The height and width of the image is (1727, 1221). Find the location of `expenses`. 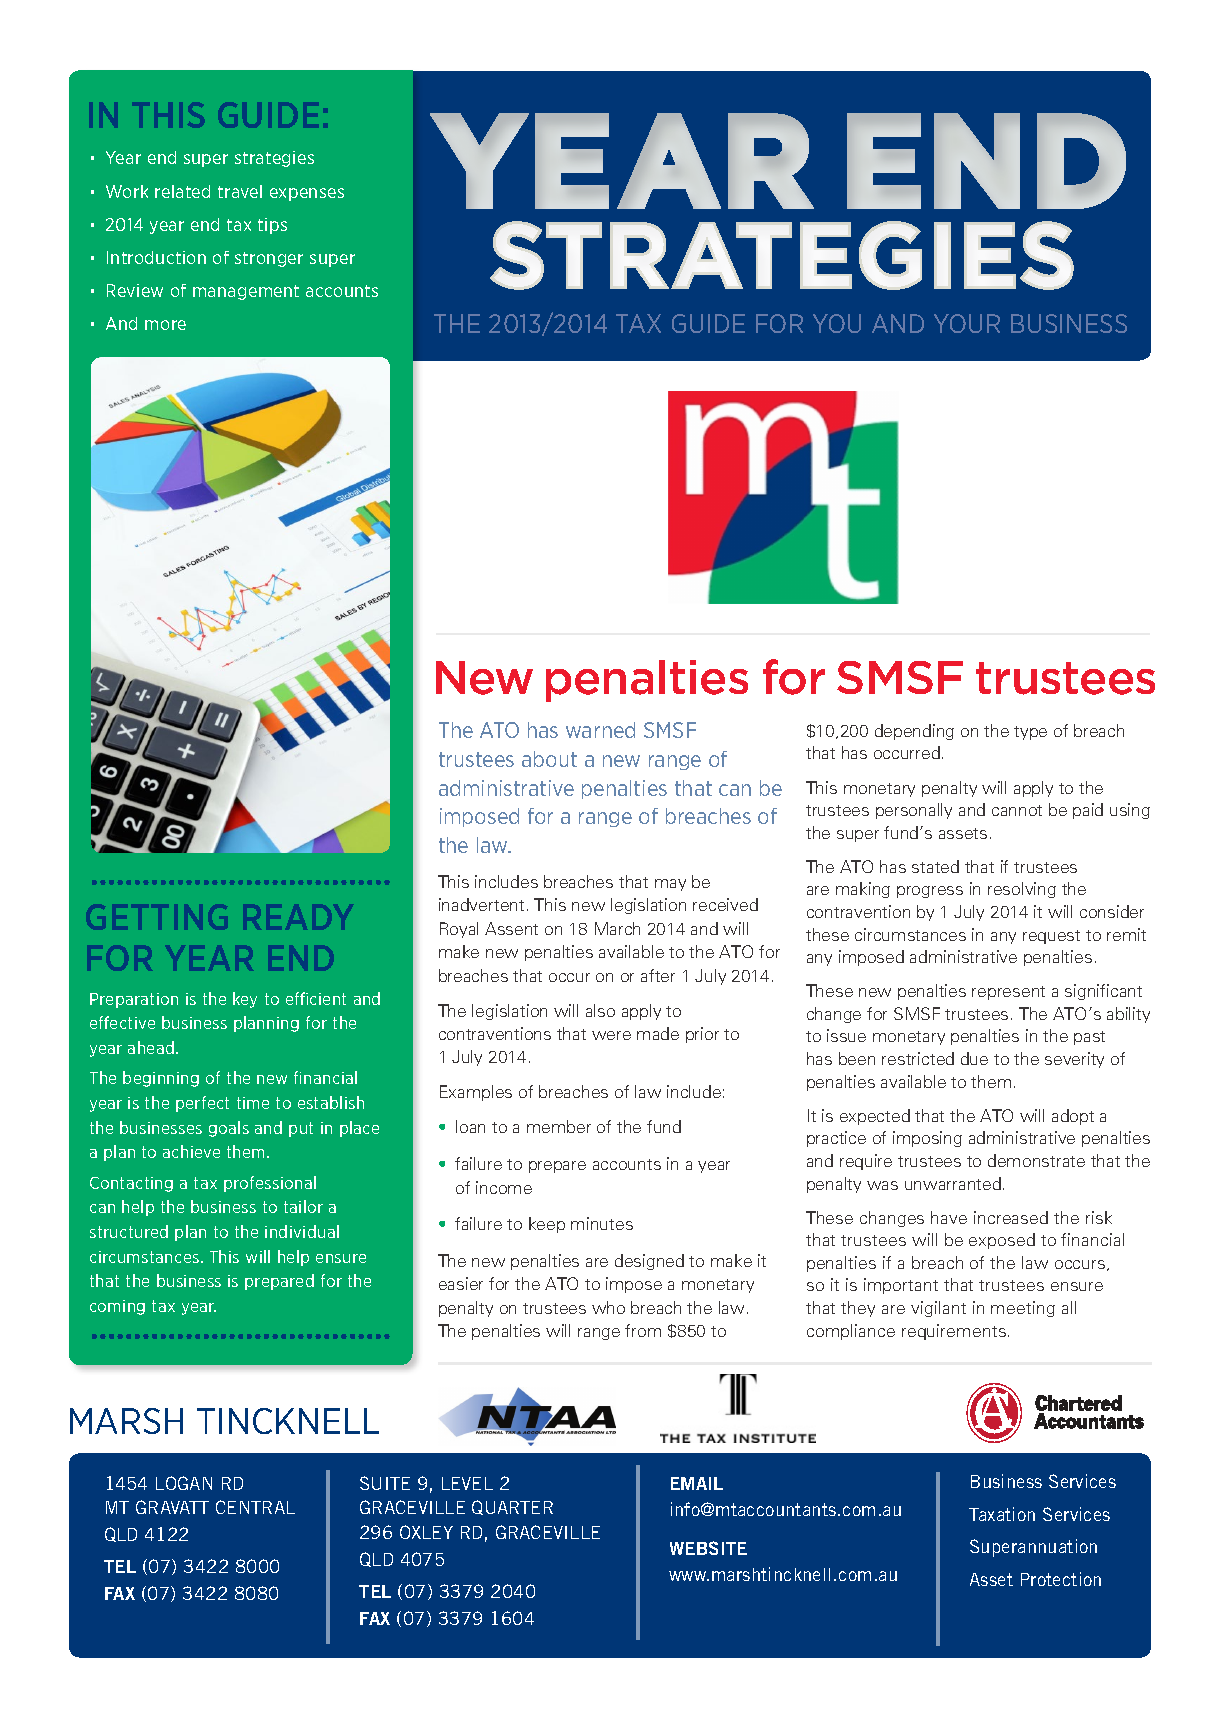

expenses is located at coordinates (307, 194).
